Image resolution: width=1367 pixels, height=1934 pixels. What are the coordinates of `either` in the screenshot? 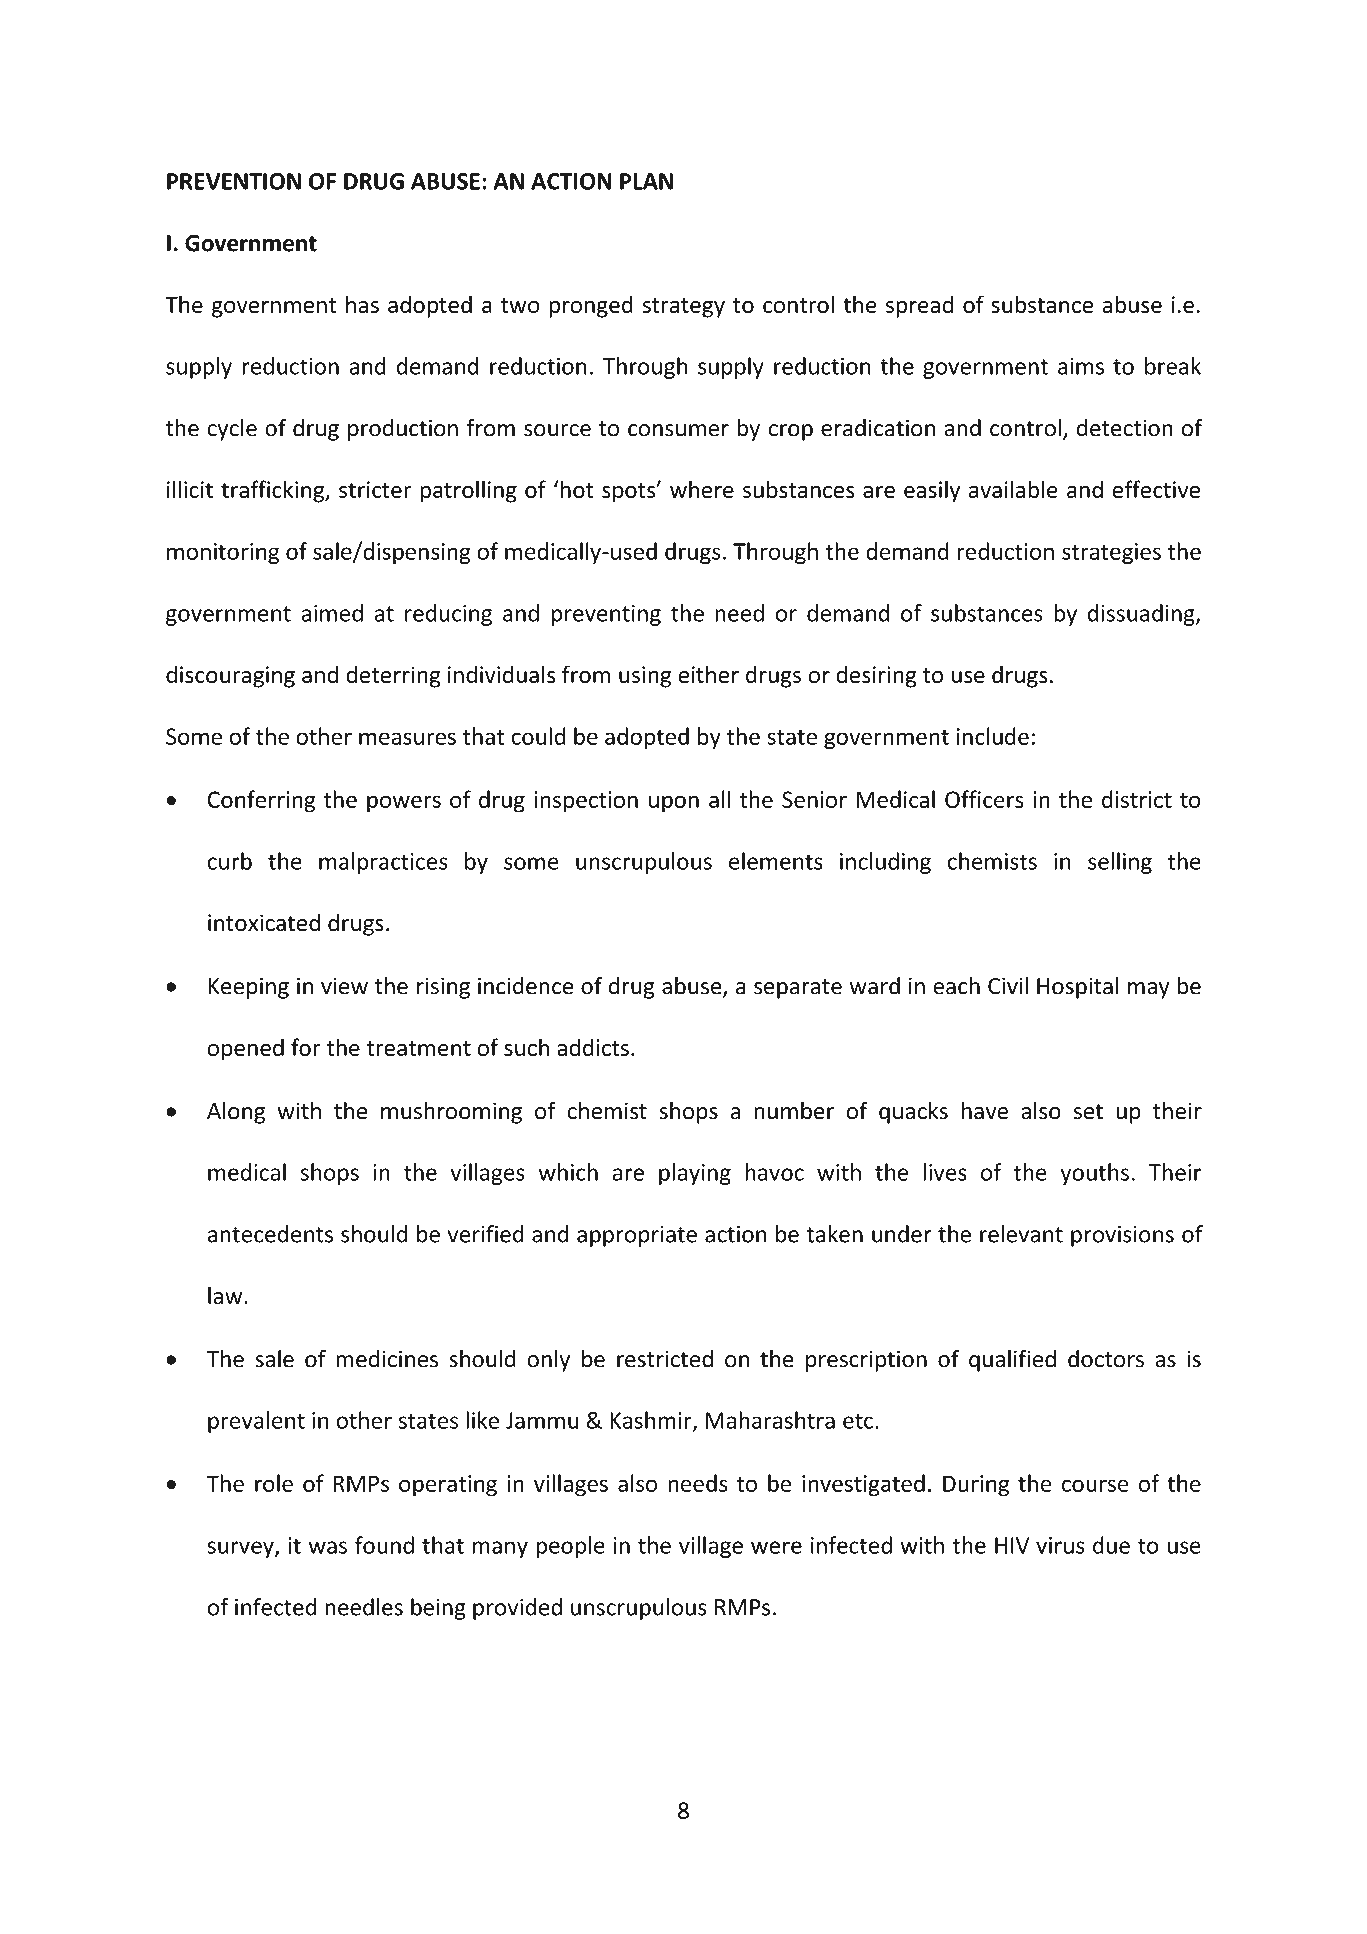 It's located at (708, 674).
